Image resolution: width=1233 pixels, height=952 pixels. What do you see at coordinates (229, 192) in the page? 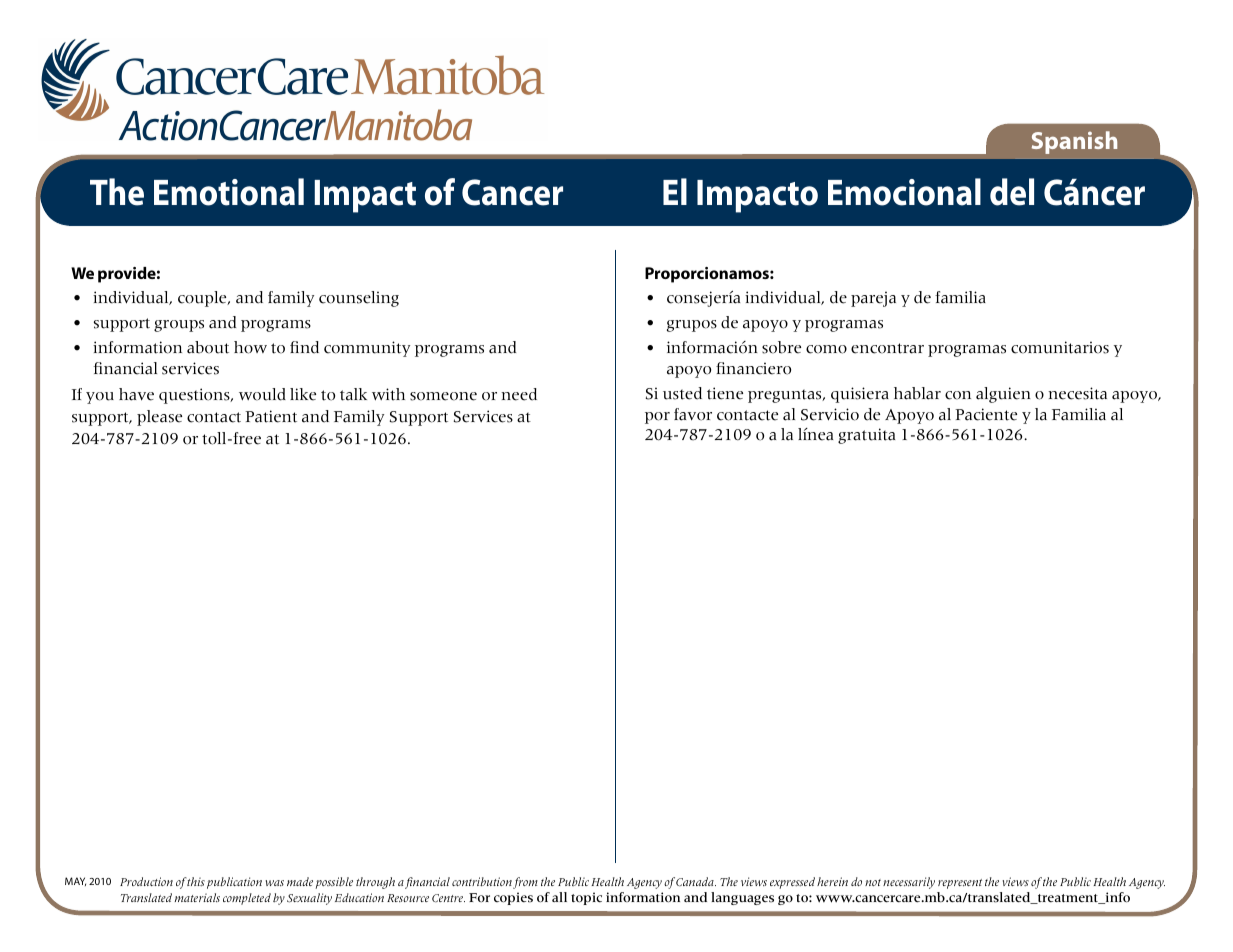
I see `Emotional` at bounding box center [229, 192].
